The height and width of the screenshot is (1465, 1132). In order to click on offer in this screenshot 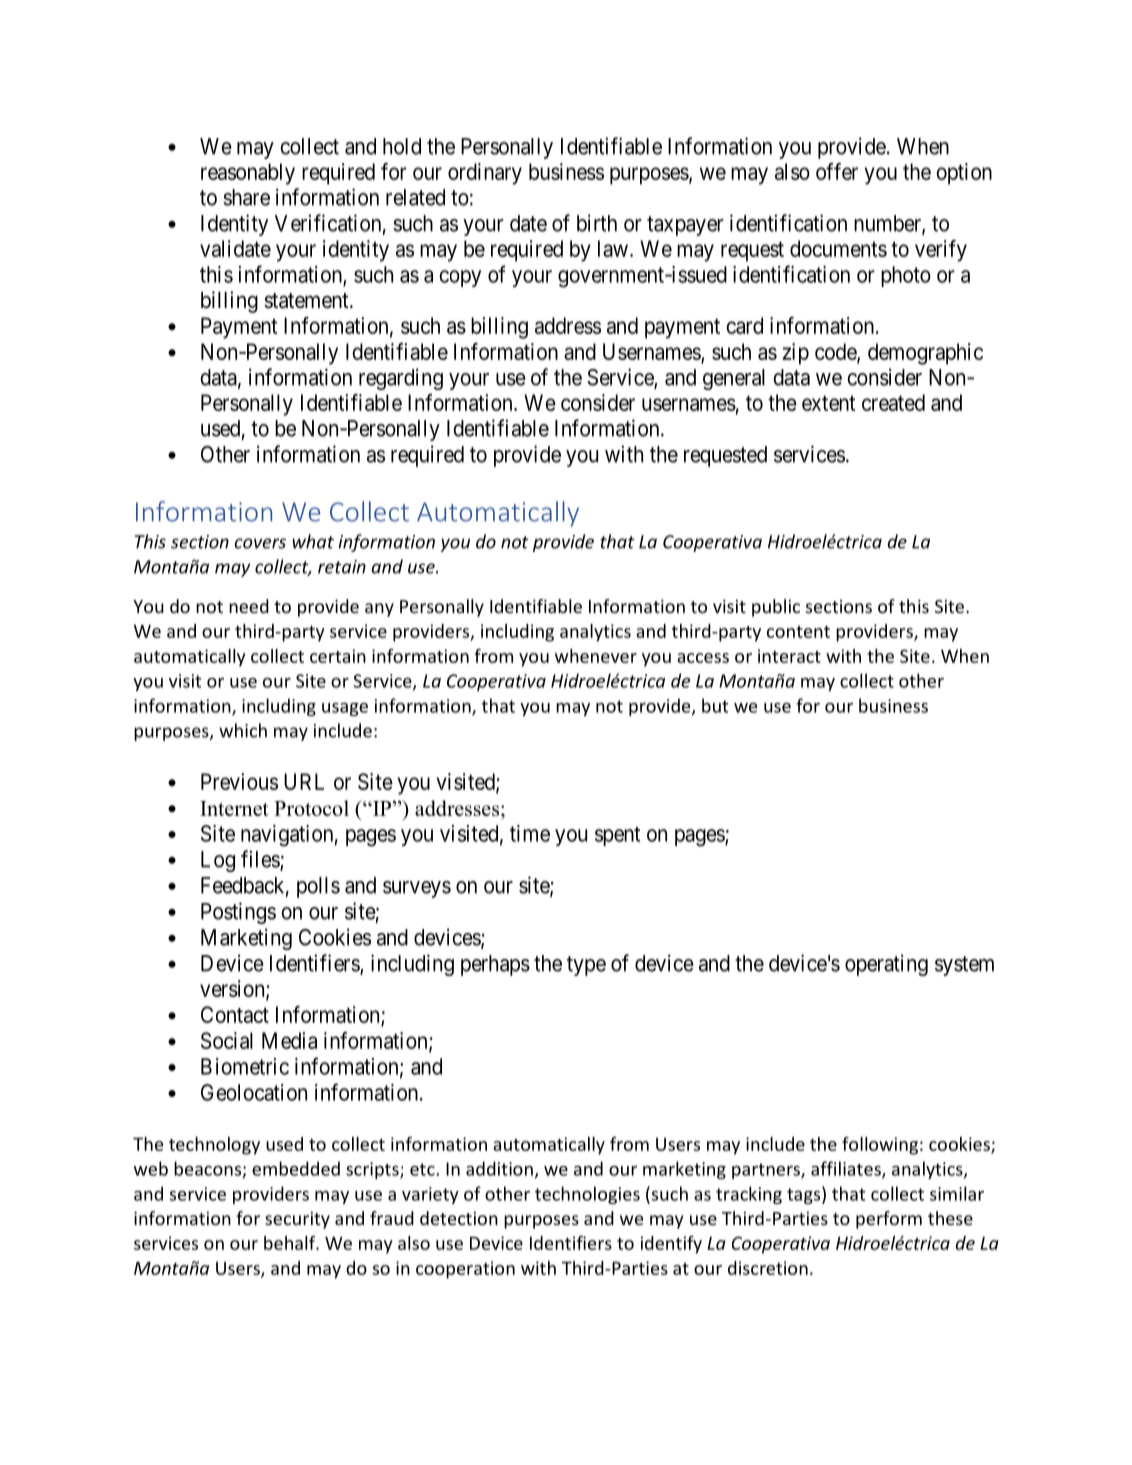, I will do `click(837, 171)`.
